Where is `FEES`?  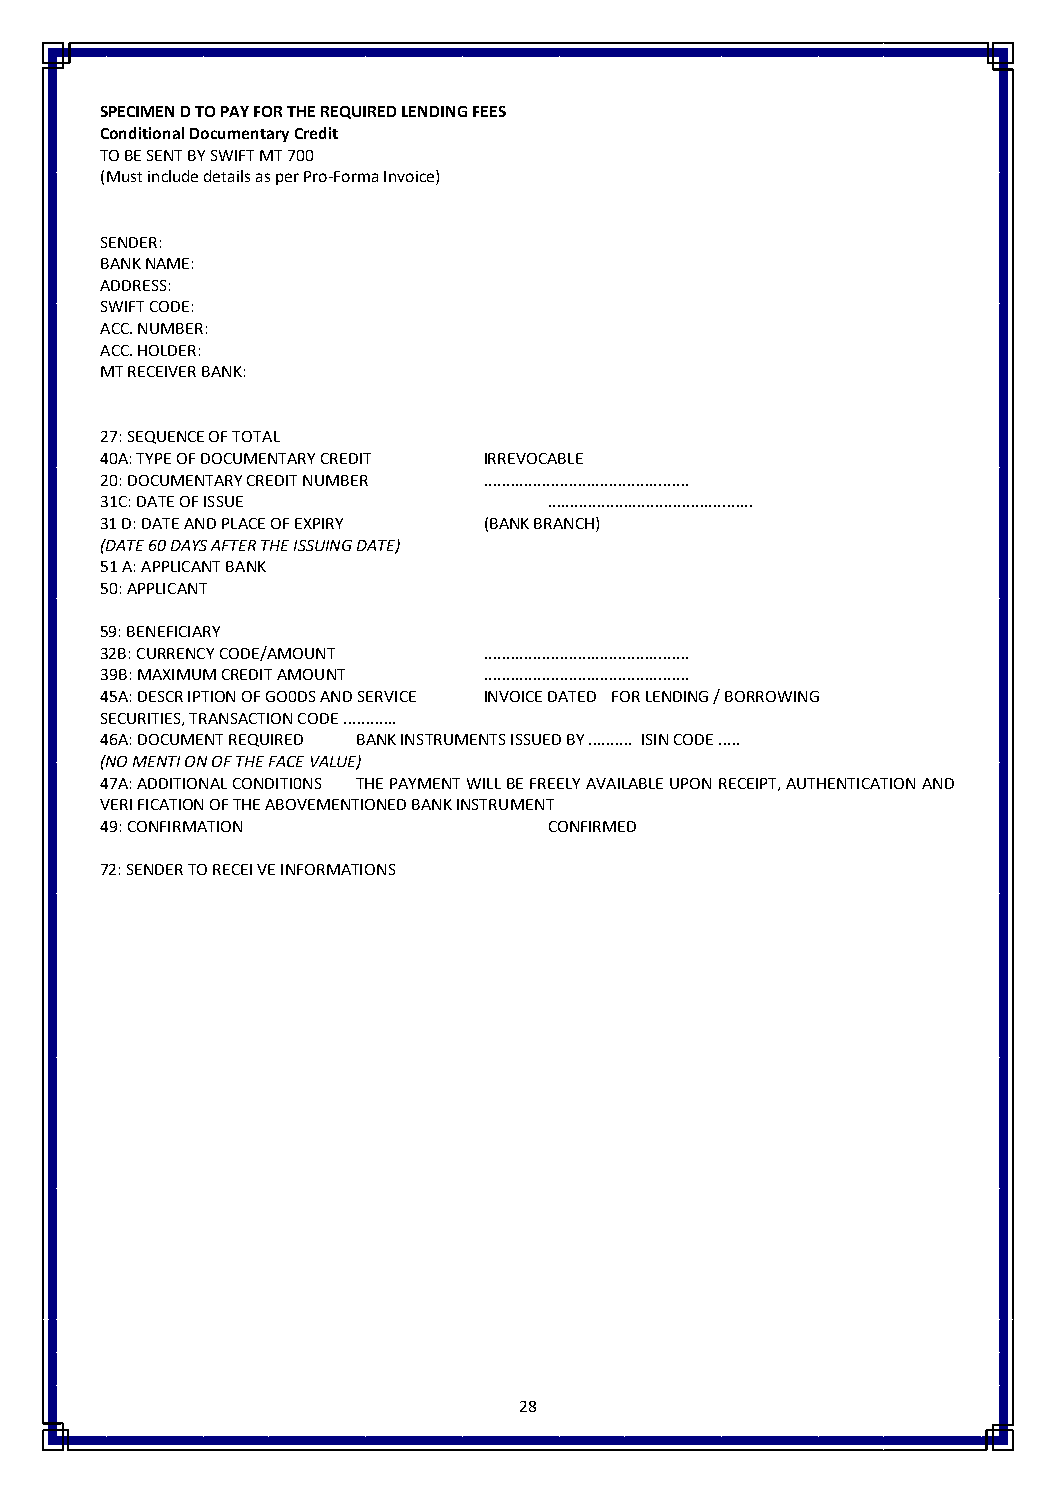
FEES is located at coordinates (489, 111).
